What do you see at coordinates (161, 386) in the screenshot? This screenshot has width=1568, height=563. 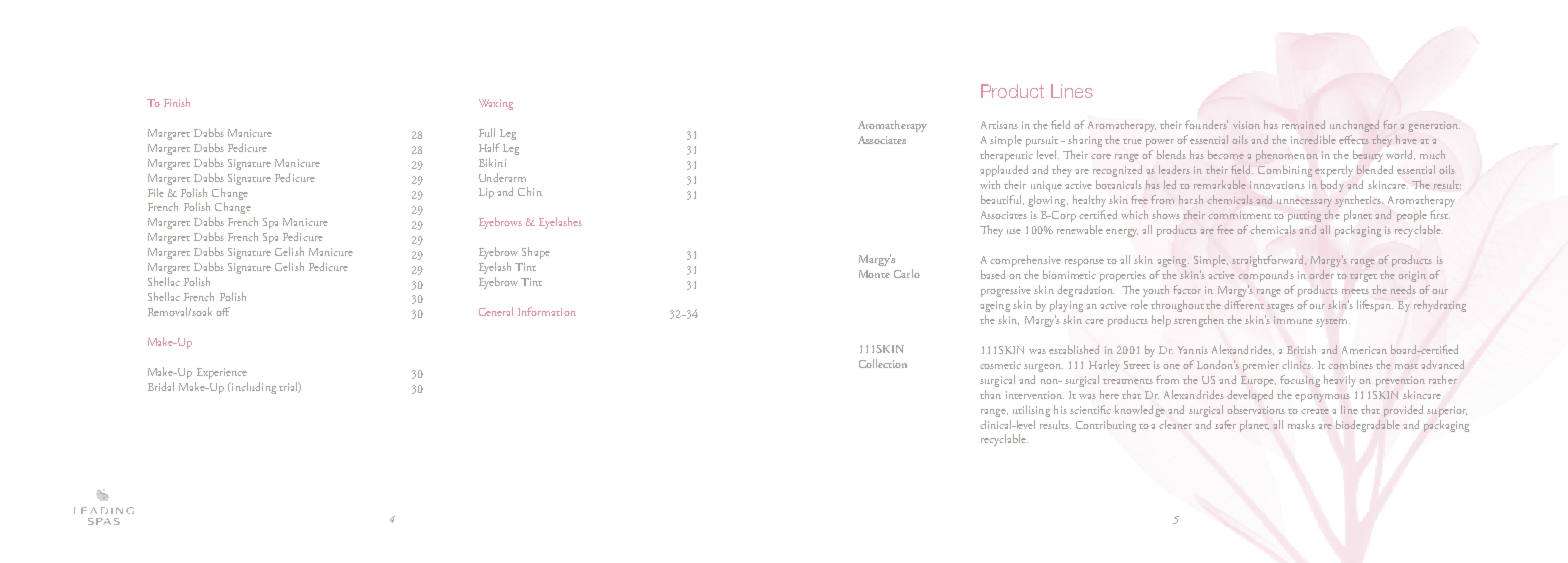 I see `Bridal` at bounding box center [161, 386].
